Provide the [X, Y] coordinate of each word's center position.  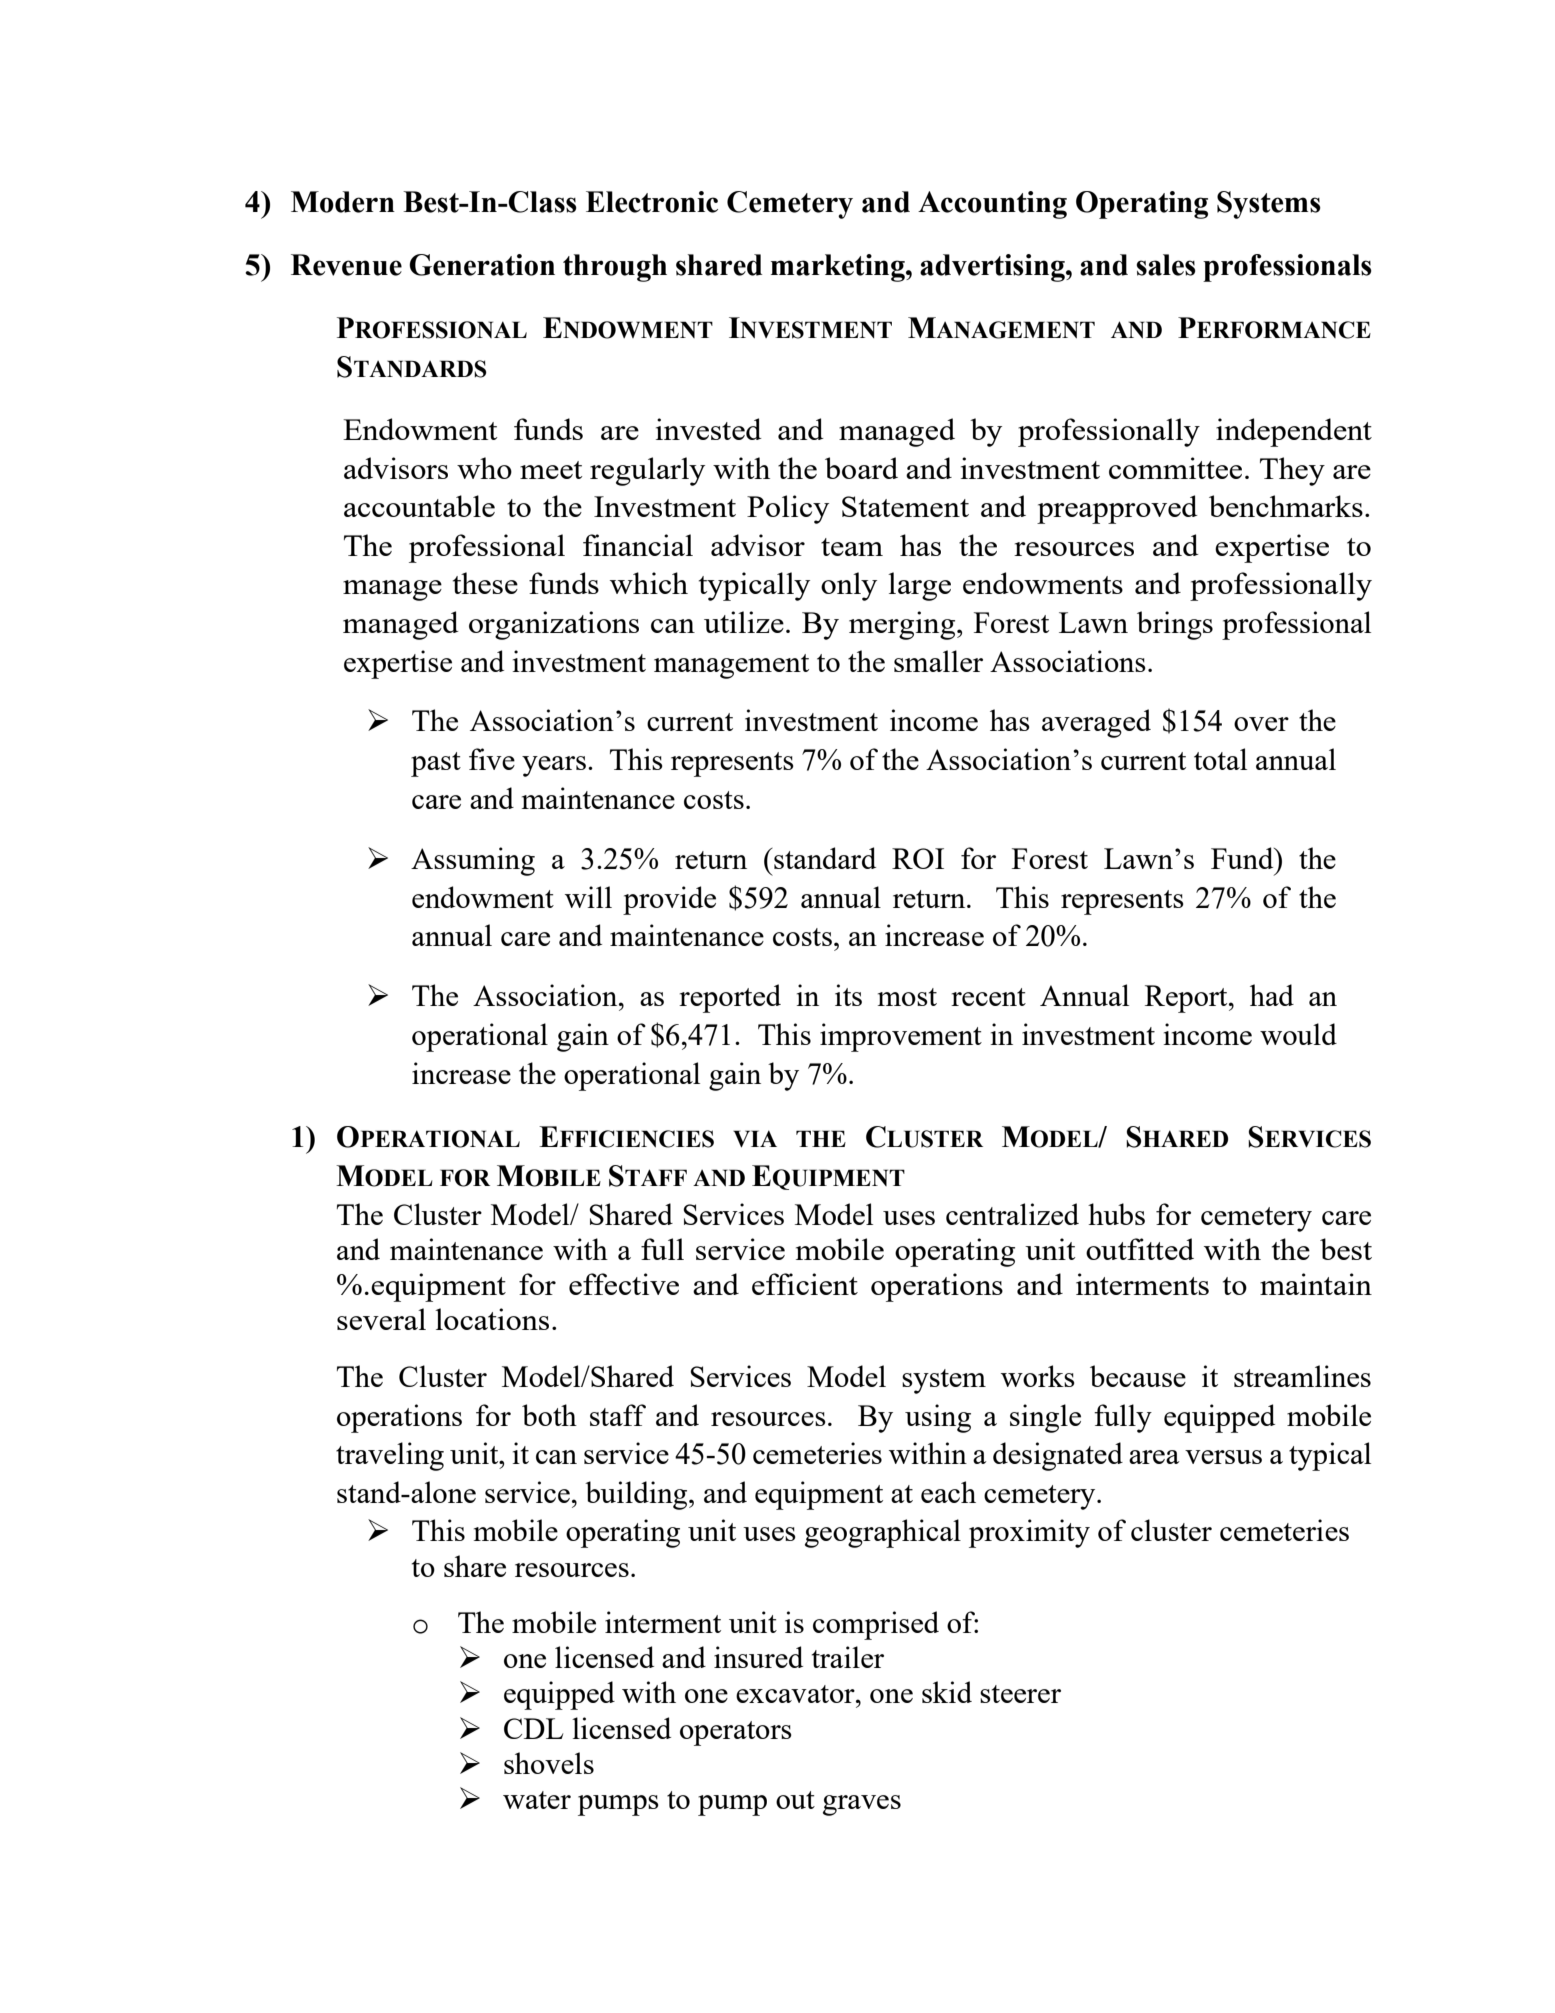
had [1272, 995]
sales [1166, 265]
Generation [482, 265]
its [848, 995]
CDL [533, 1728]
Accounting [992, 205]
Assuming [473, 861]
